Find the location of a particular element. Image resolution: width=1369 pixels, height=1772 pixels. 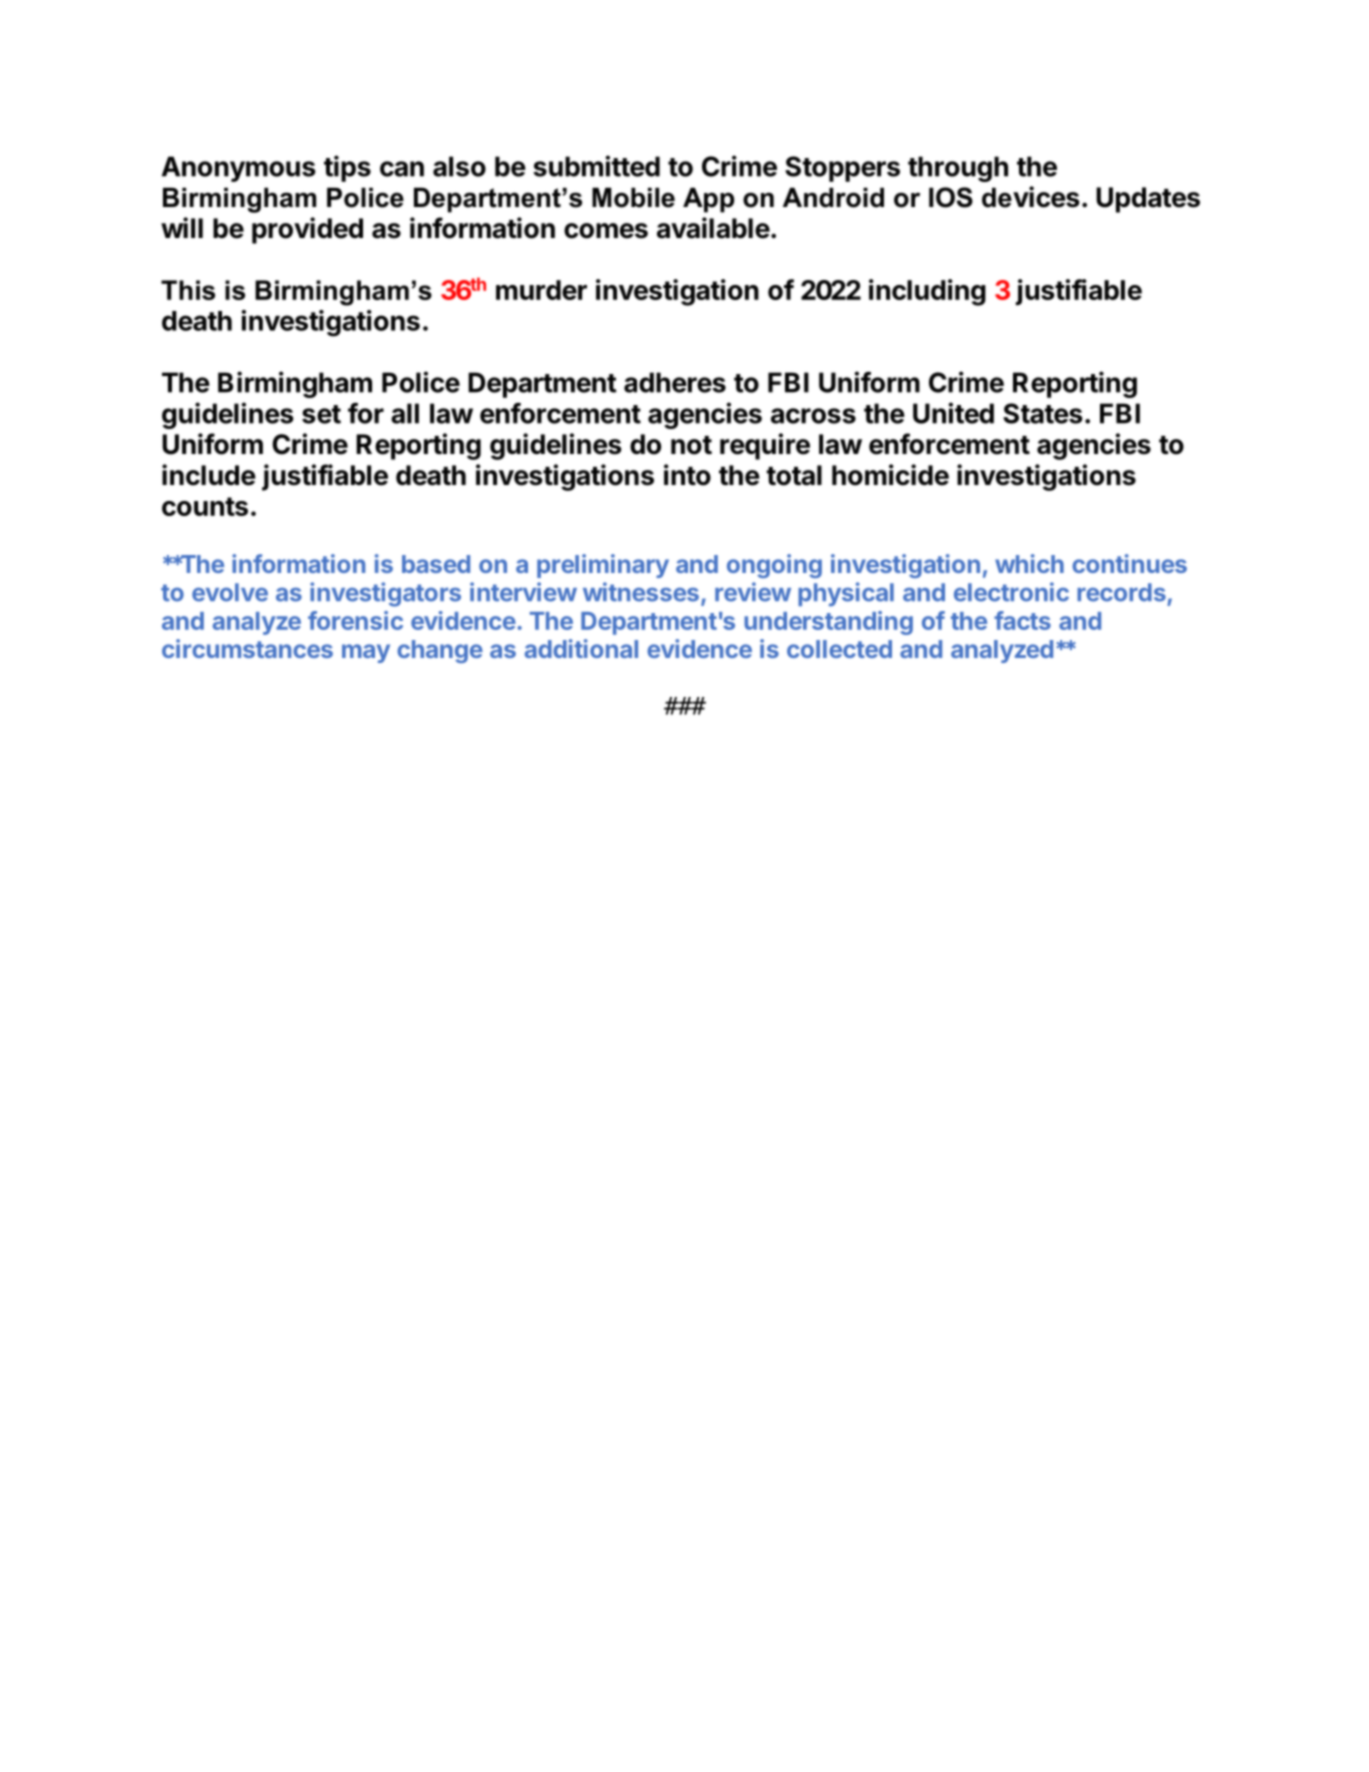

set is located at coordinates (321, 414).
